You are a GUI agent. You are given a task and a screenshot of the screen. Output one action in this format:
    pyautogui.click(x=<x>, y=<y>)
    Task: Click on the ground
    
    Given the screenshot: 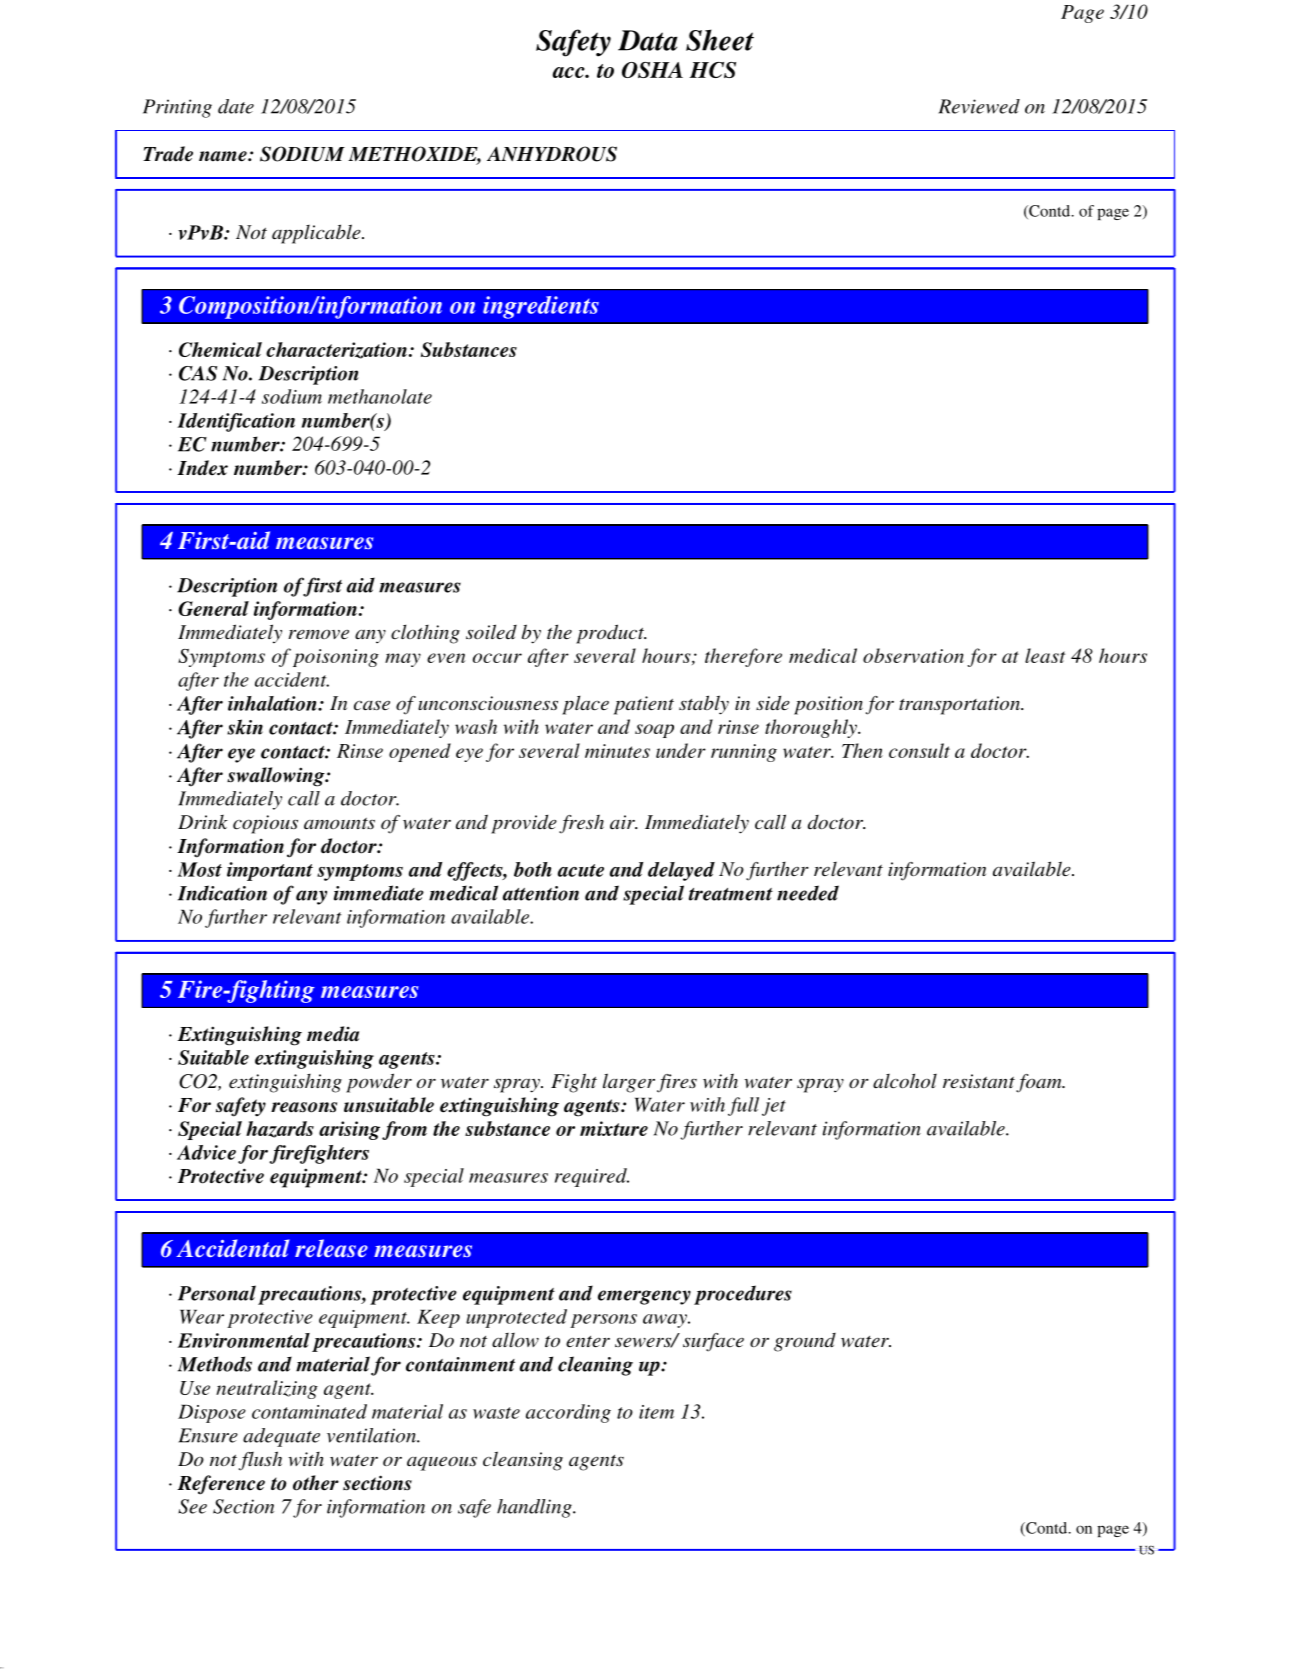 What is the action you would take?
    pyautogui.click(x=805, y=1342)
